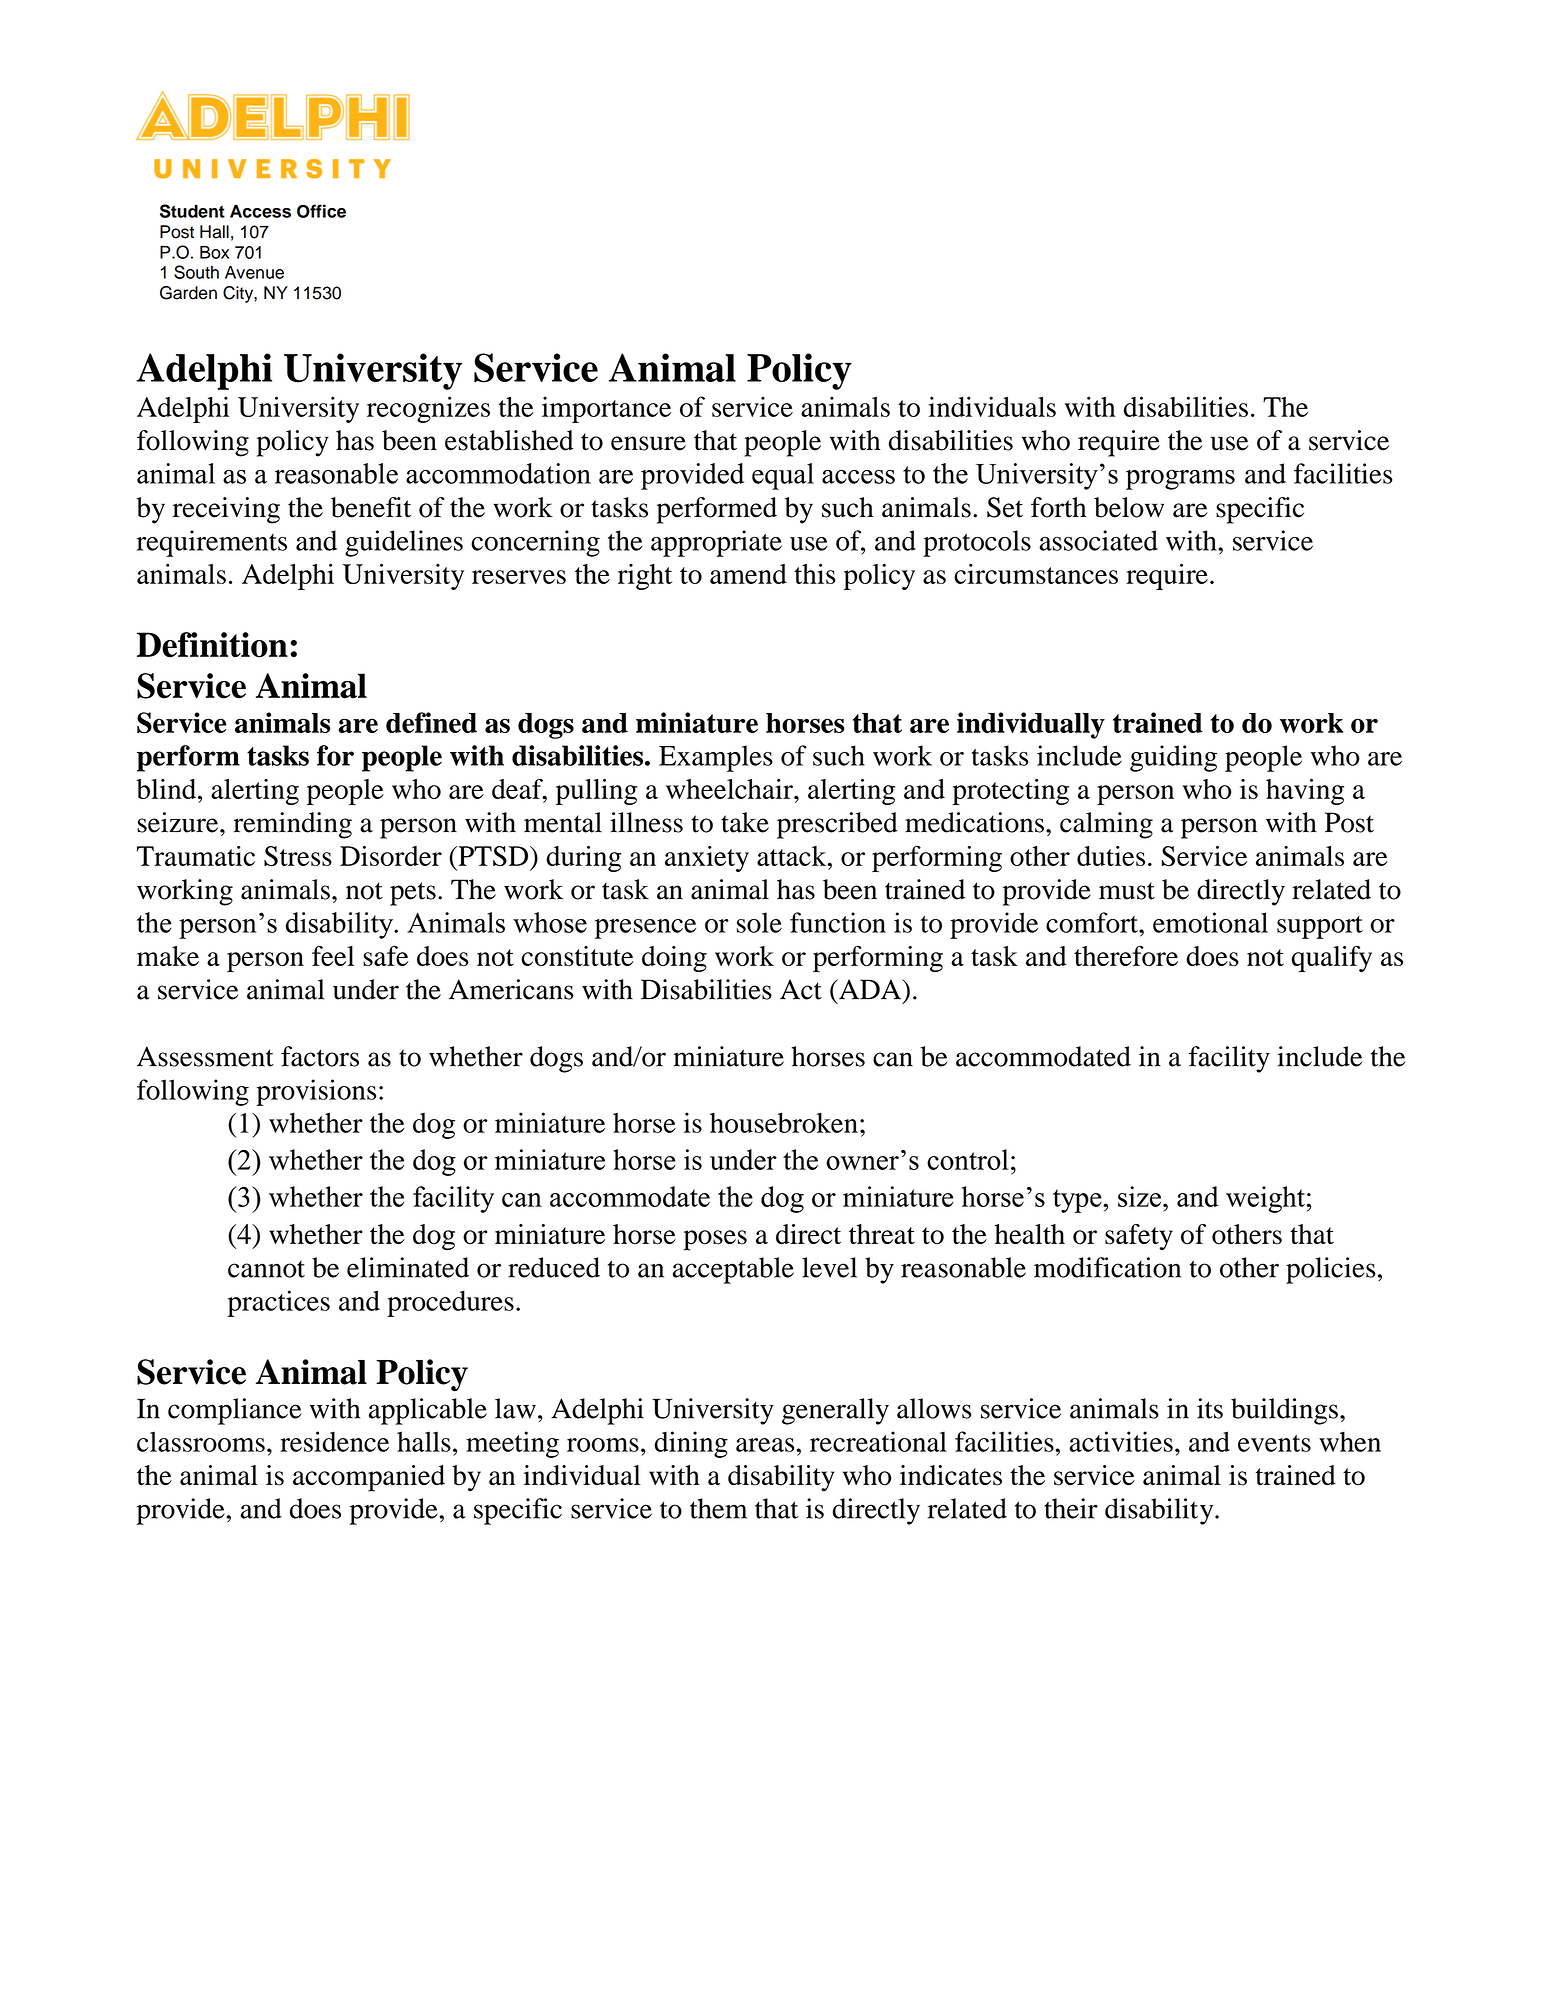 This page has width=1546, height=2001. Describe the element at coordinates (1180, 480) in the page. I see `programs` at that location.
